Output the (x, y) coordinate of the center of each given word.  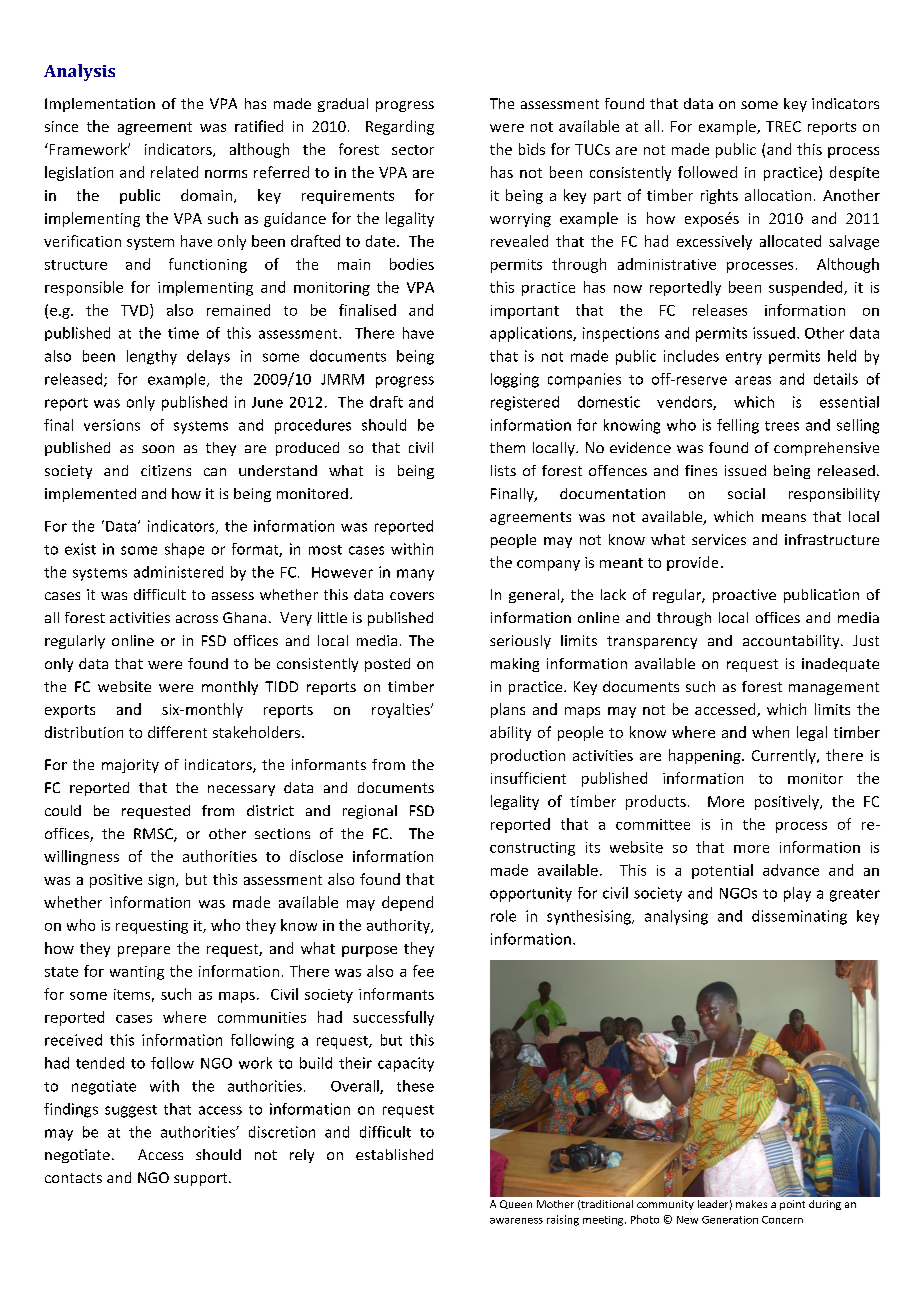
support (202, 1179)
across (197, 619)
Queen (516, 1204)
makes (751, 1204)
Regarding (400, 127)
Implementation (100, 105)
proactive (744, 596)
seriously (520, 642)
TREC (783, 126)
